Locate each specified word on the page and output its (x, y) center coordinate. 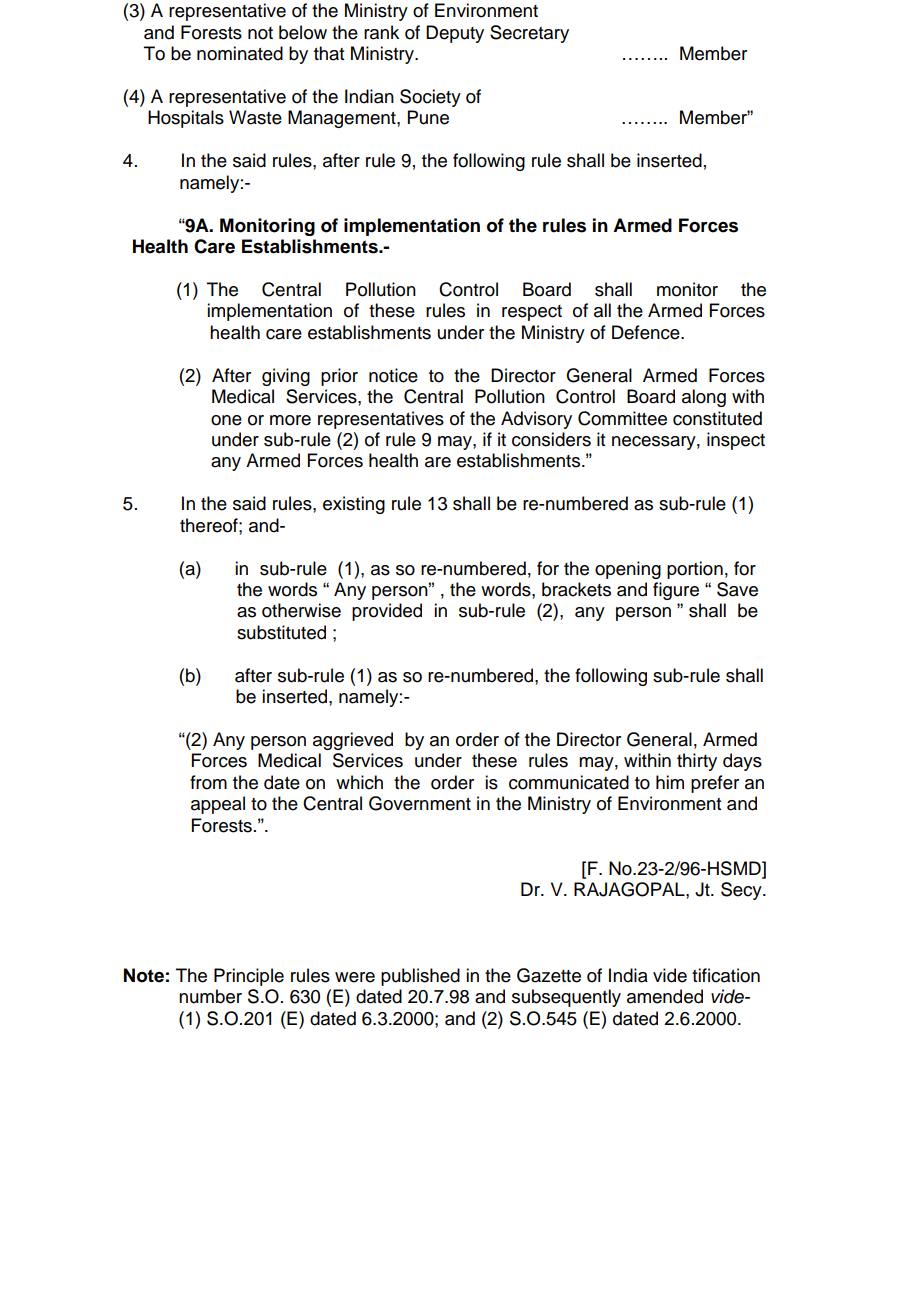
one (226, 420)
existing (354, 505)
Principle (249, 977)
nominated (240, 53)
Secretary (529, 34)
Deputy (455, 34)
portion (695, 570)
